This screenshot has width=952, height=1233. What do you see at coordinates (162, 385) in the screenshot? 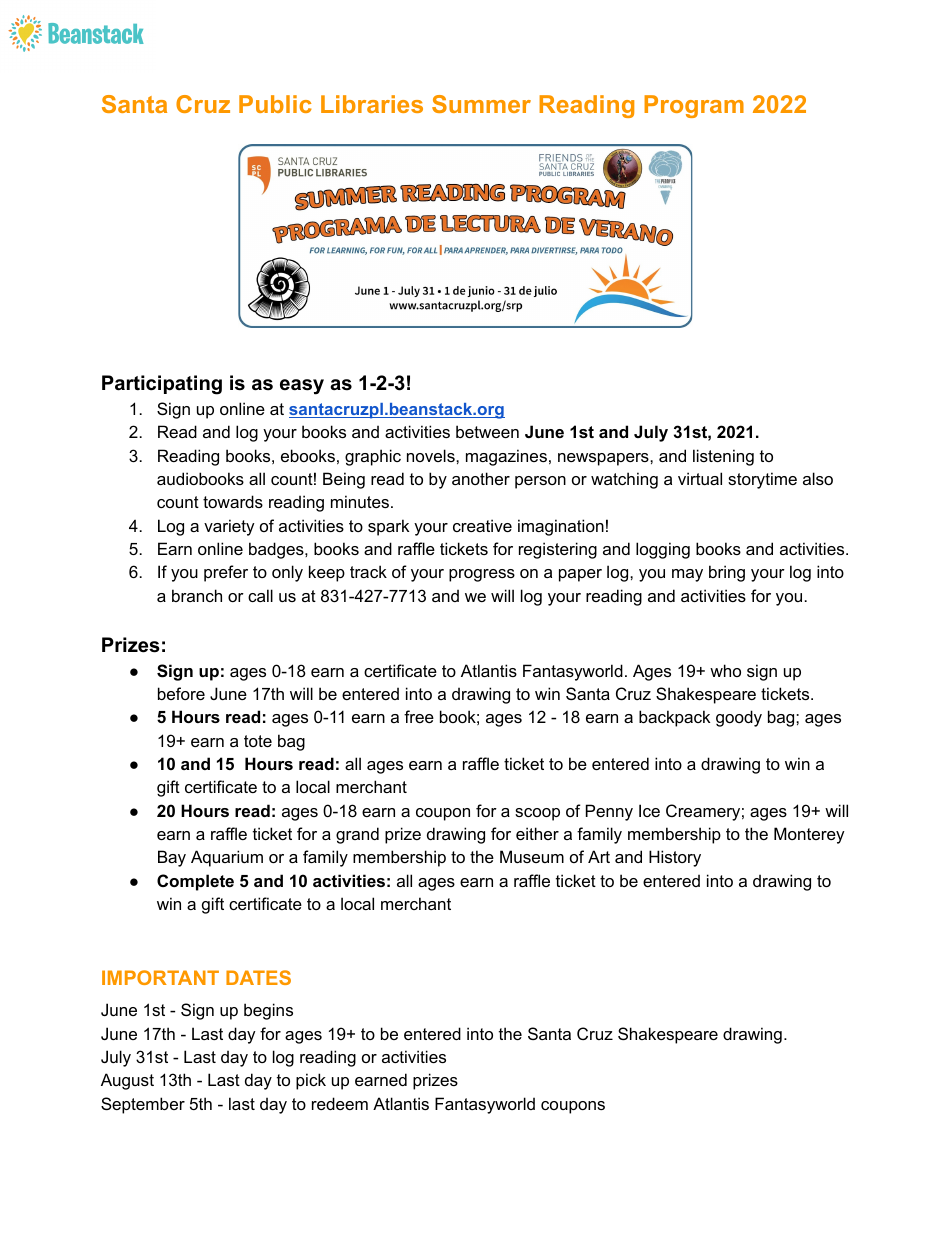
I see `Participating` at bounding box center [162, 385].
